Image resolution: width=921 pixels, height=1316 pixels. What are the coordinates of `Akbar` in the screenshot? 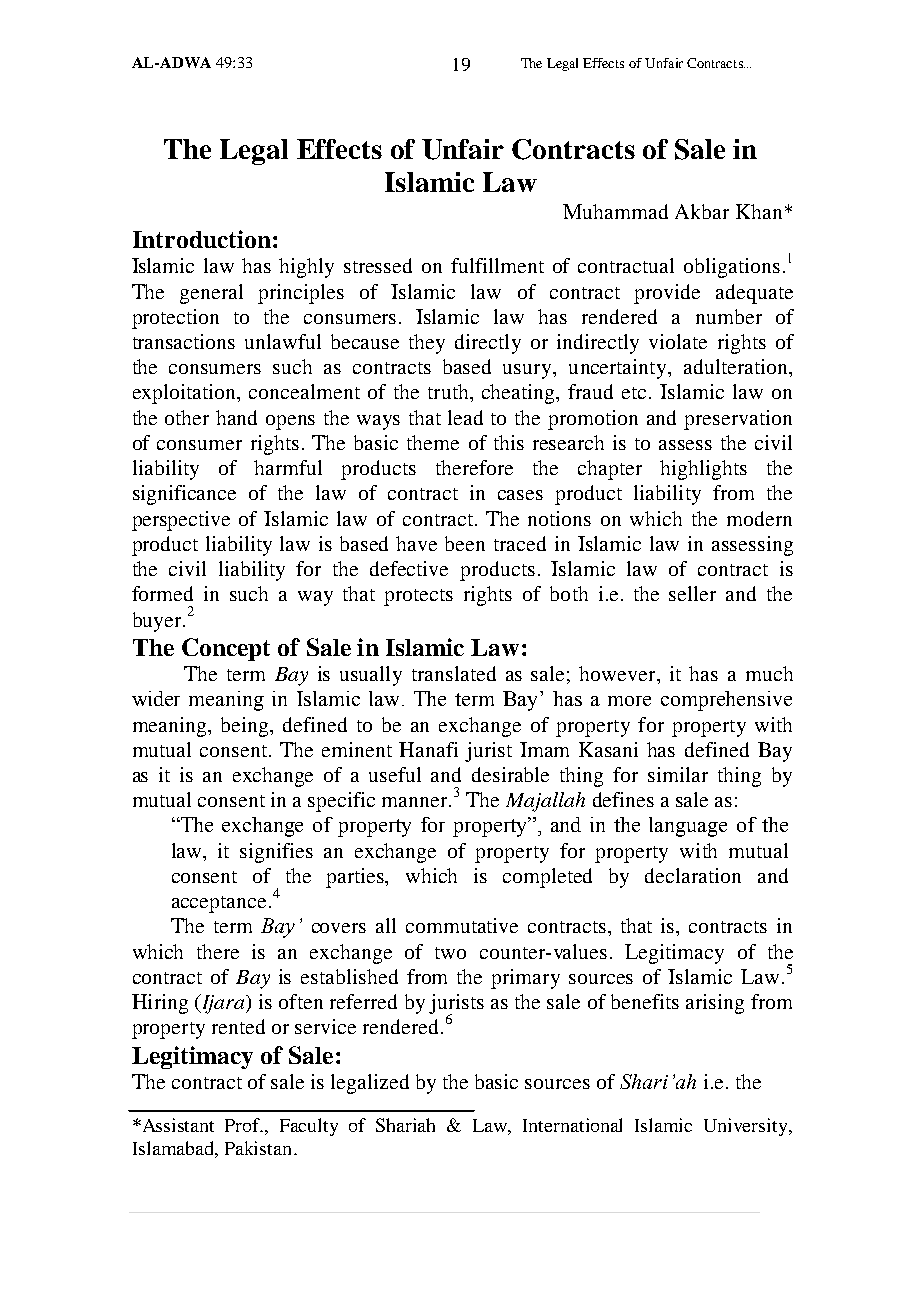 It's located at (702, 211).
